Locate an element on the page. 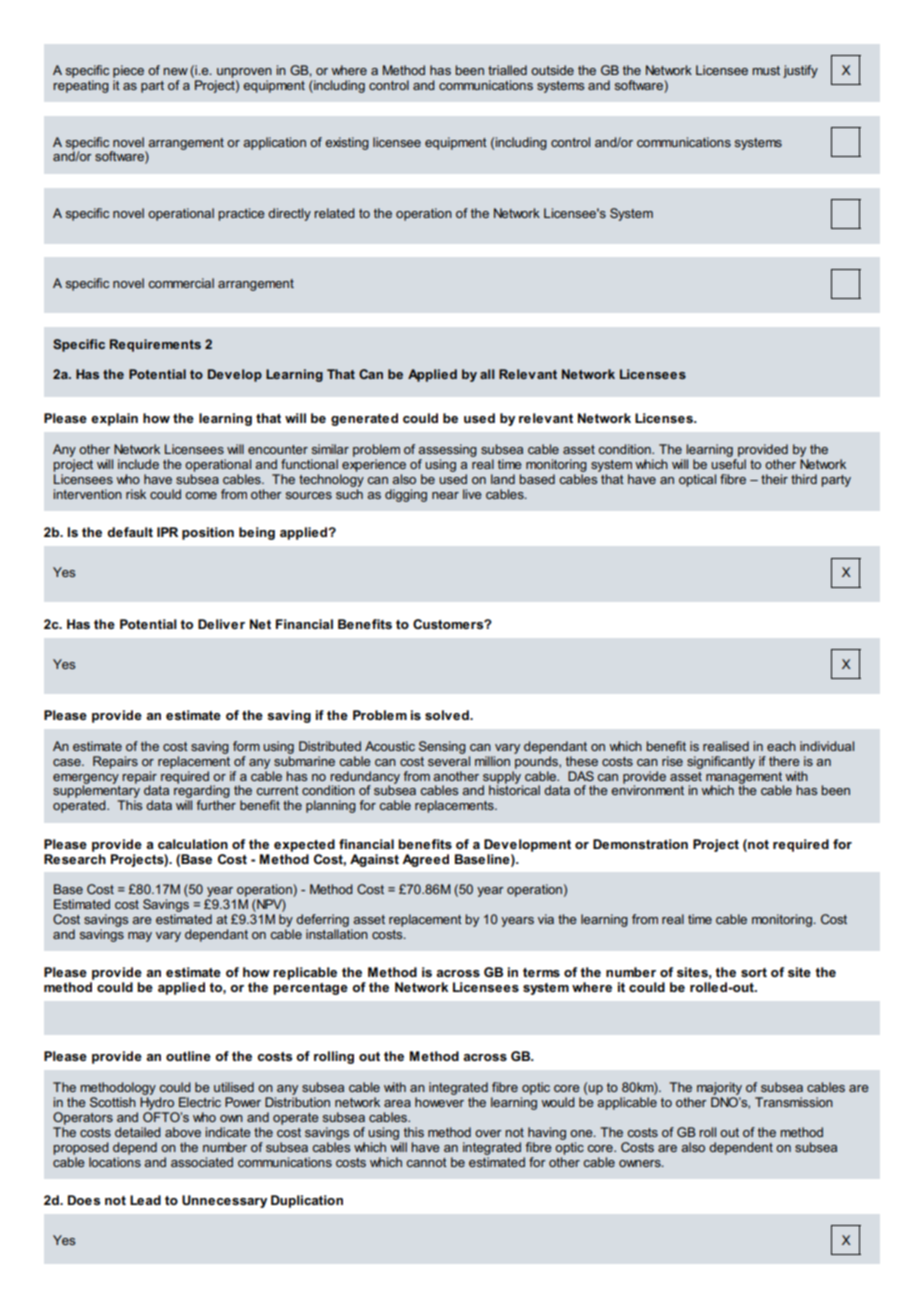 Image resolution: width=924 pixels, height=1308 pixels. outside is located at coordinates (552, 70).
